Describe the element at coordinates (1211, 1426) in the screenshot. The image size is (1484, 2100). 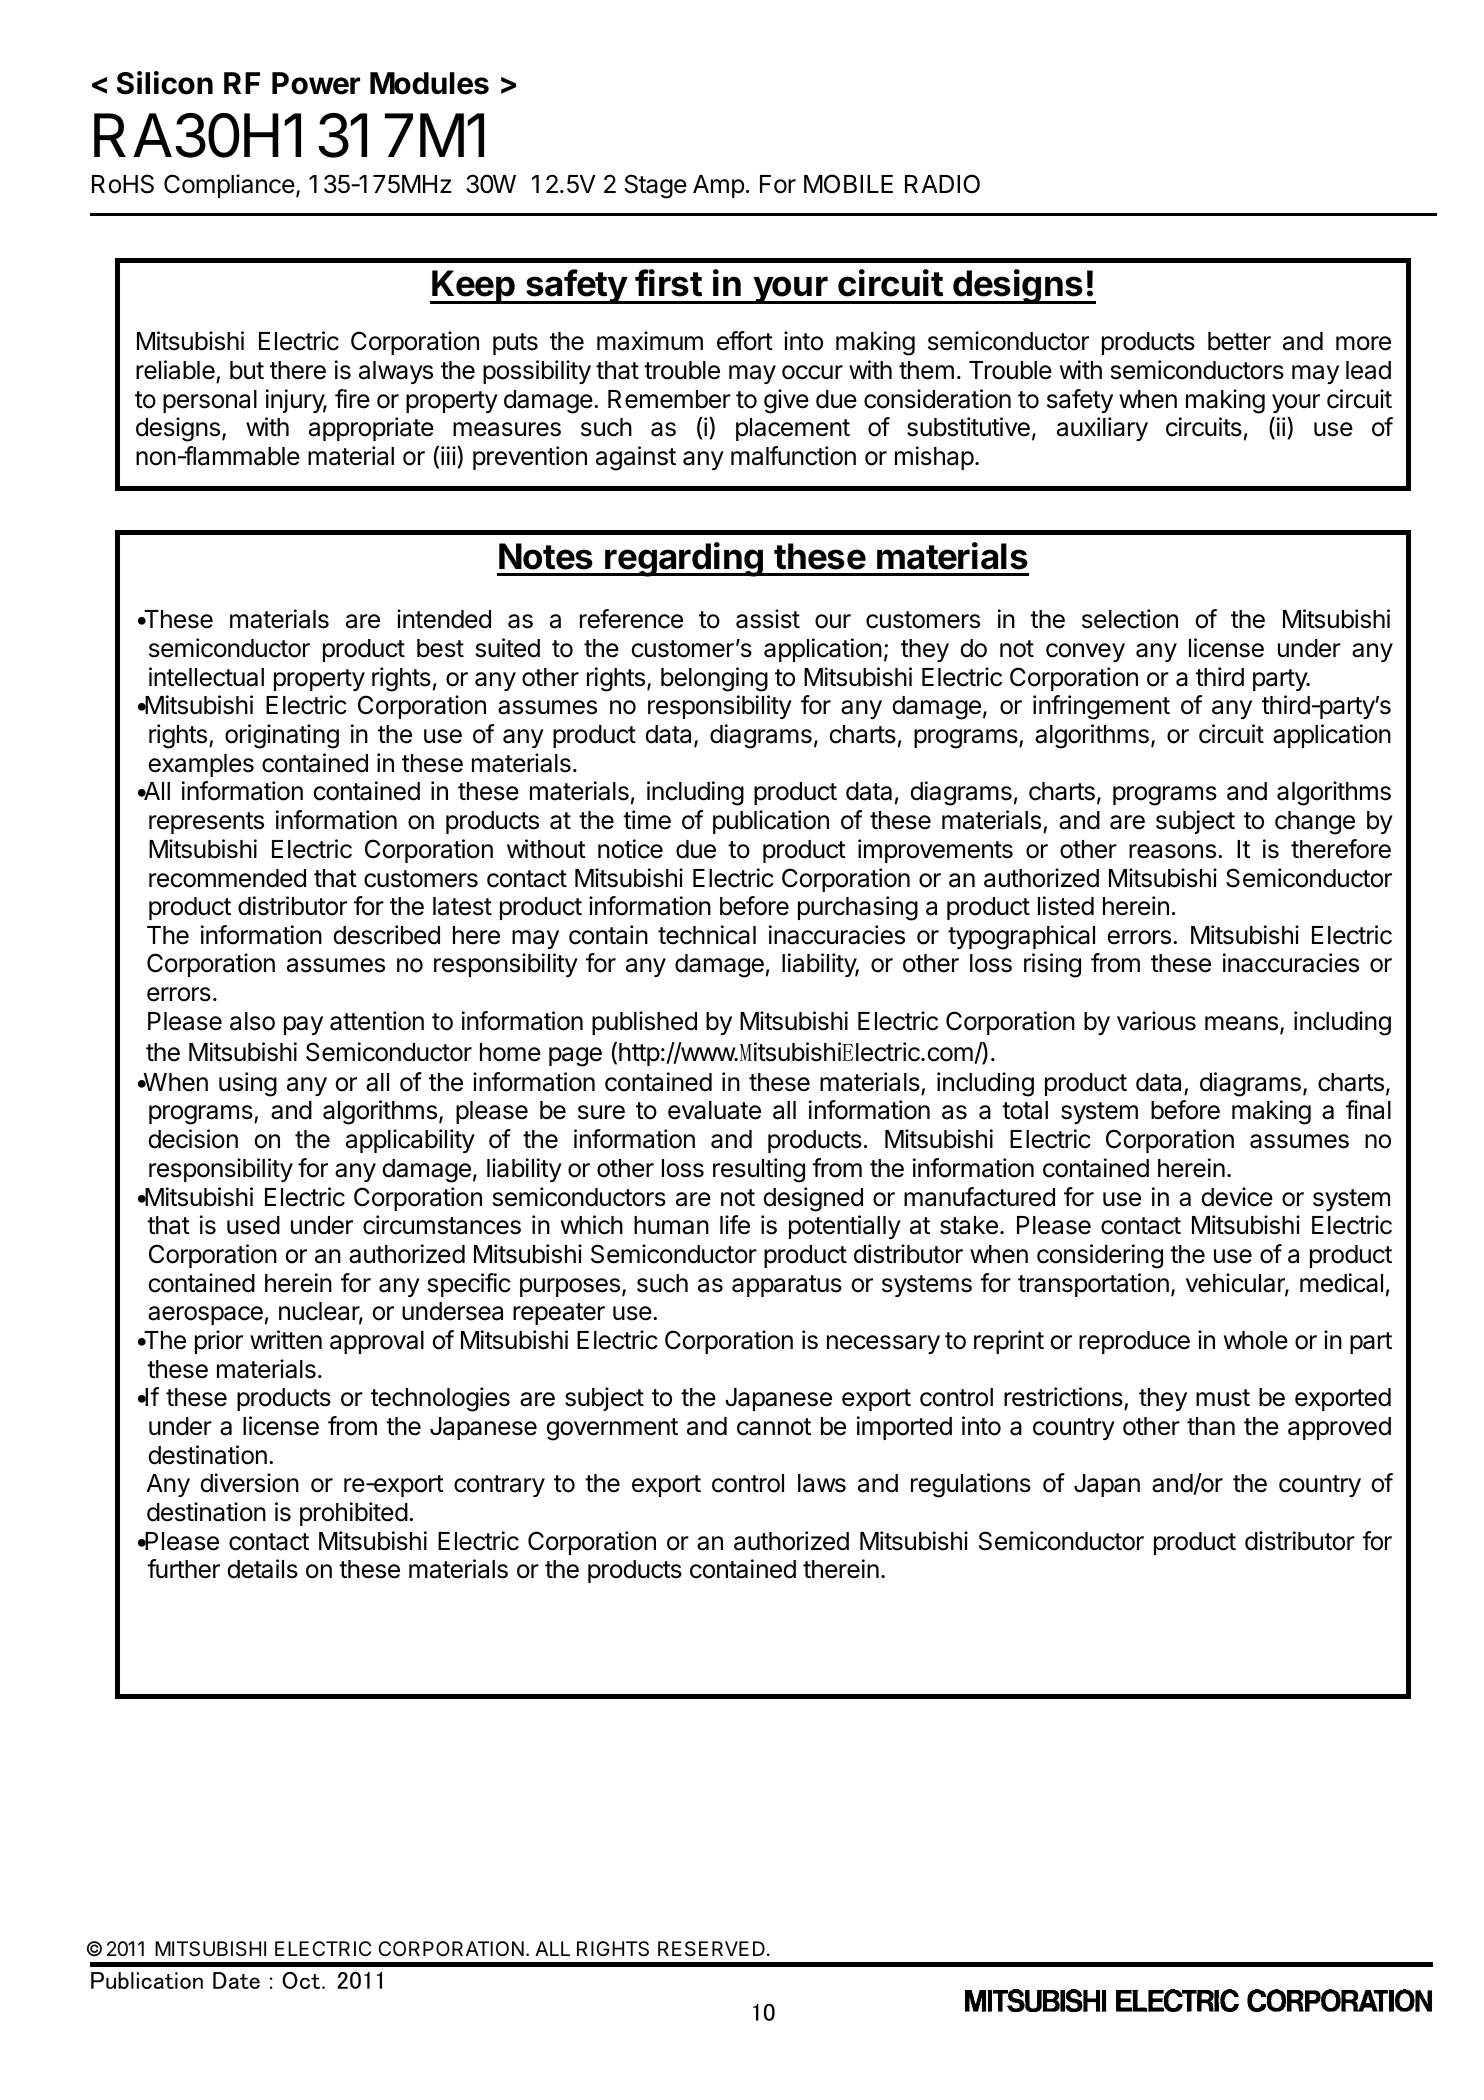
I see `than` at that location.
